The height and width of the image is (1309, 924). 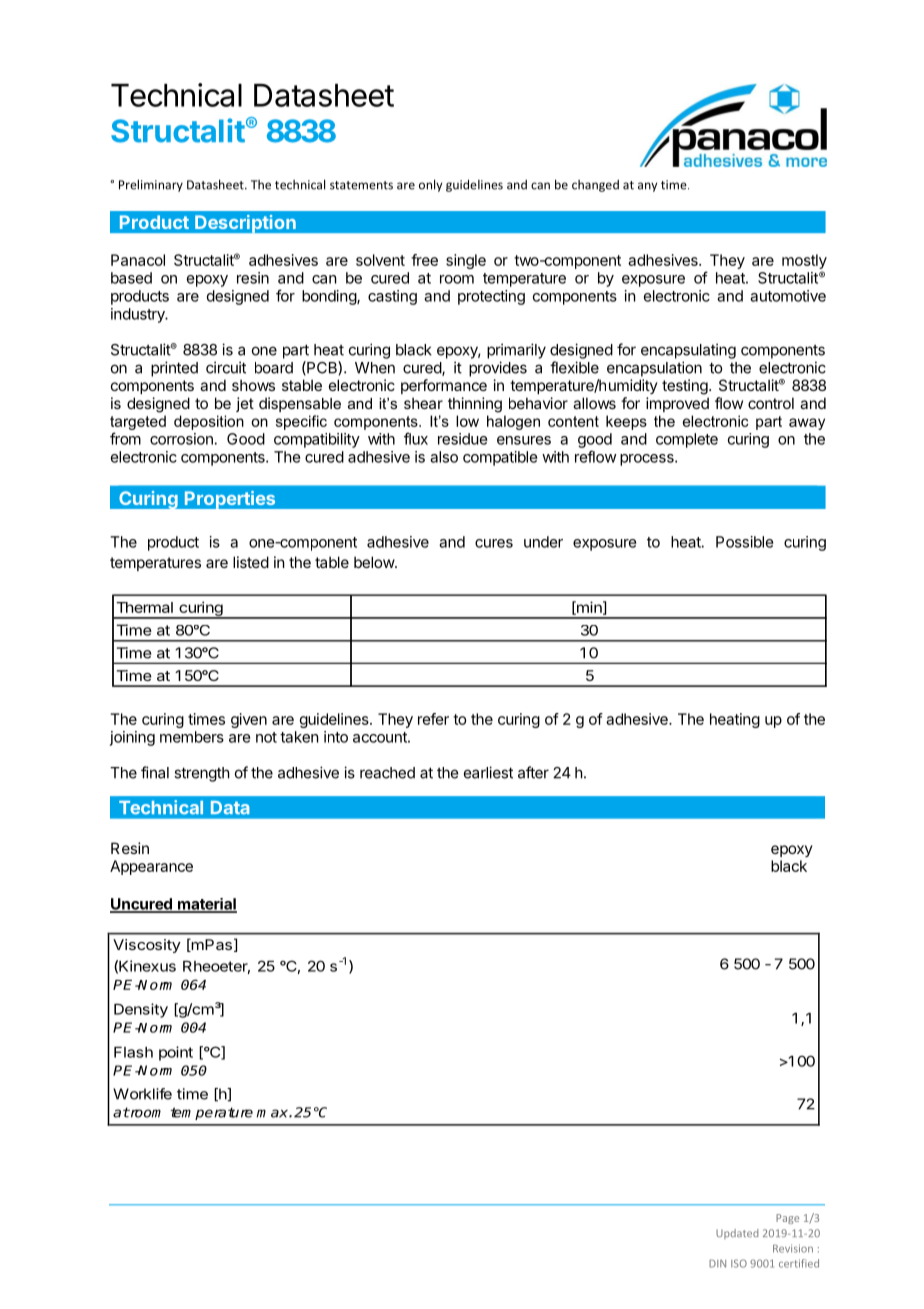 I want to click on any, so click(x=647, y=187).
